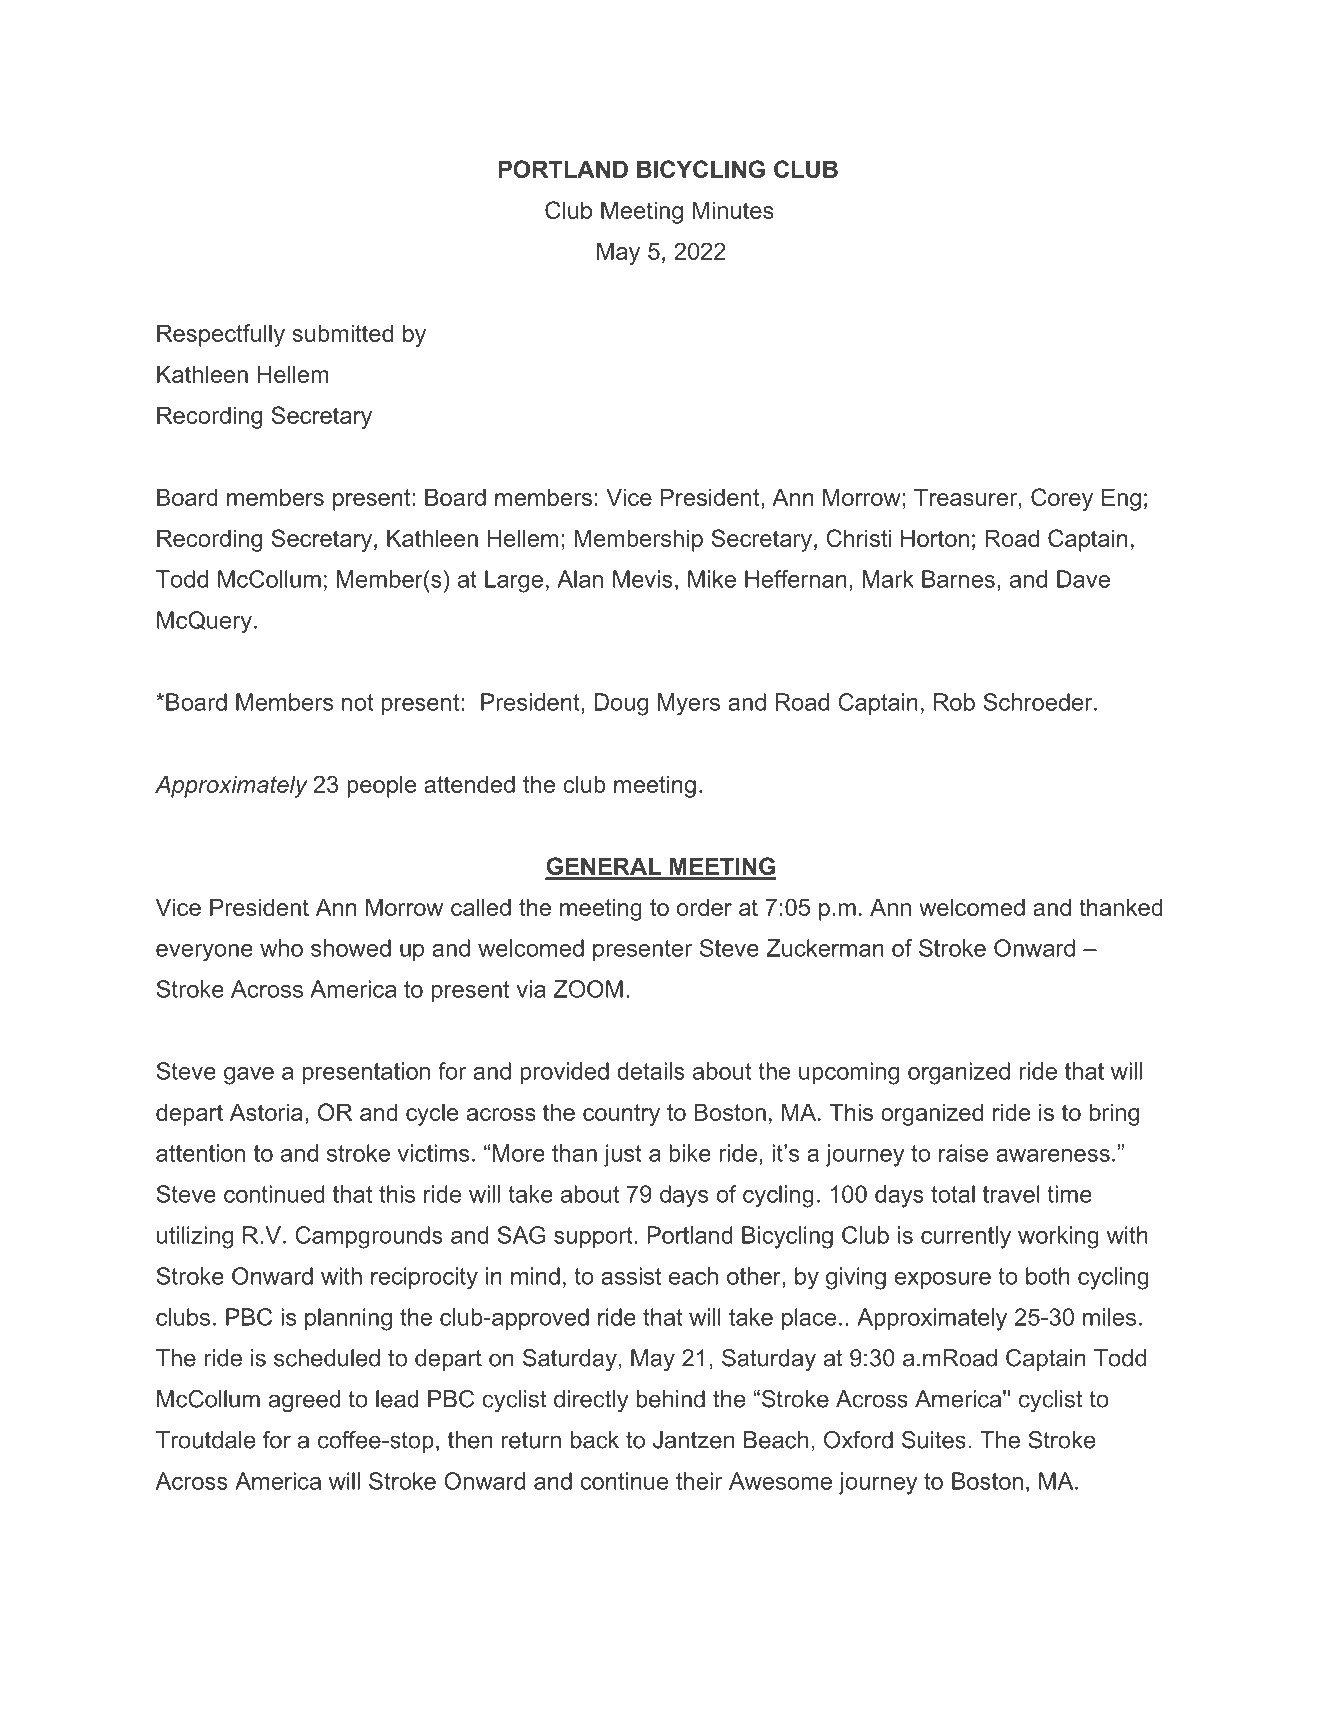  Describe the element at coordinates (1062, 499) in the image. I see `Corey` at that location.
